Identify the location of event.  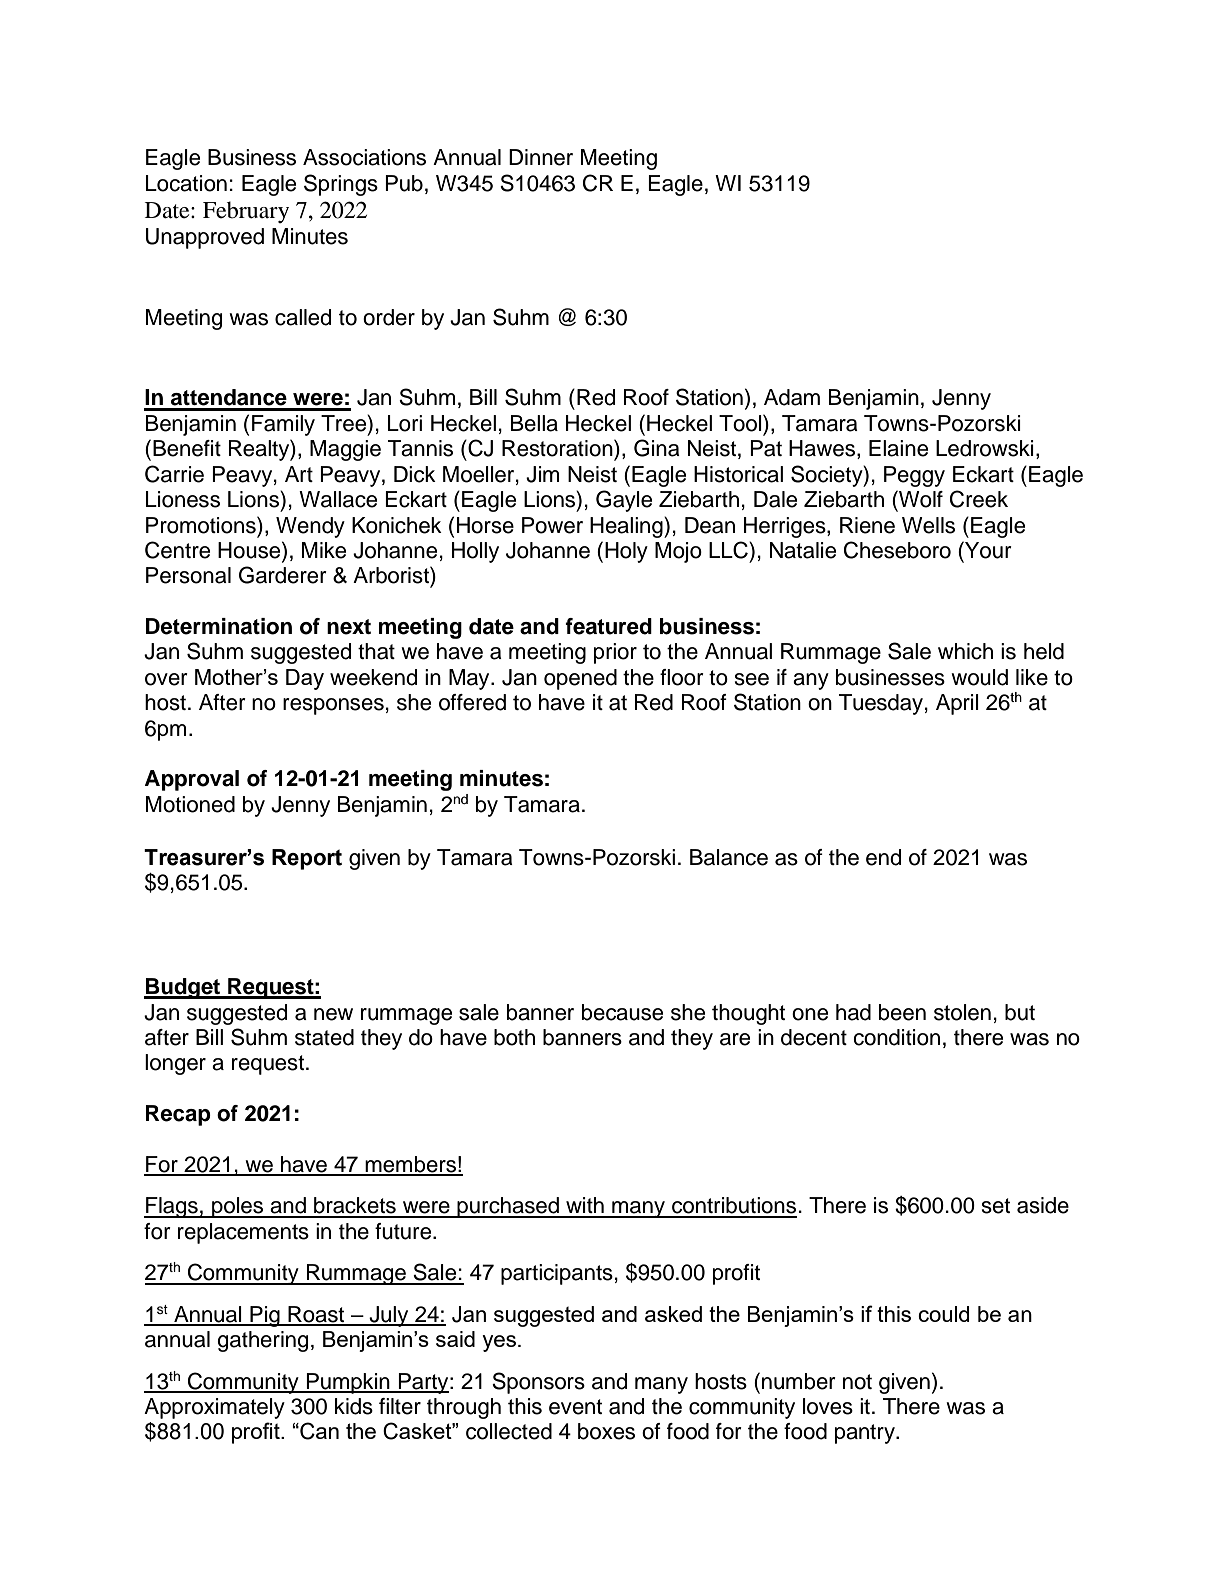
(575, 1407).
